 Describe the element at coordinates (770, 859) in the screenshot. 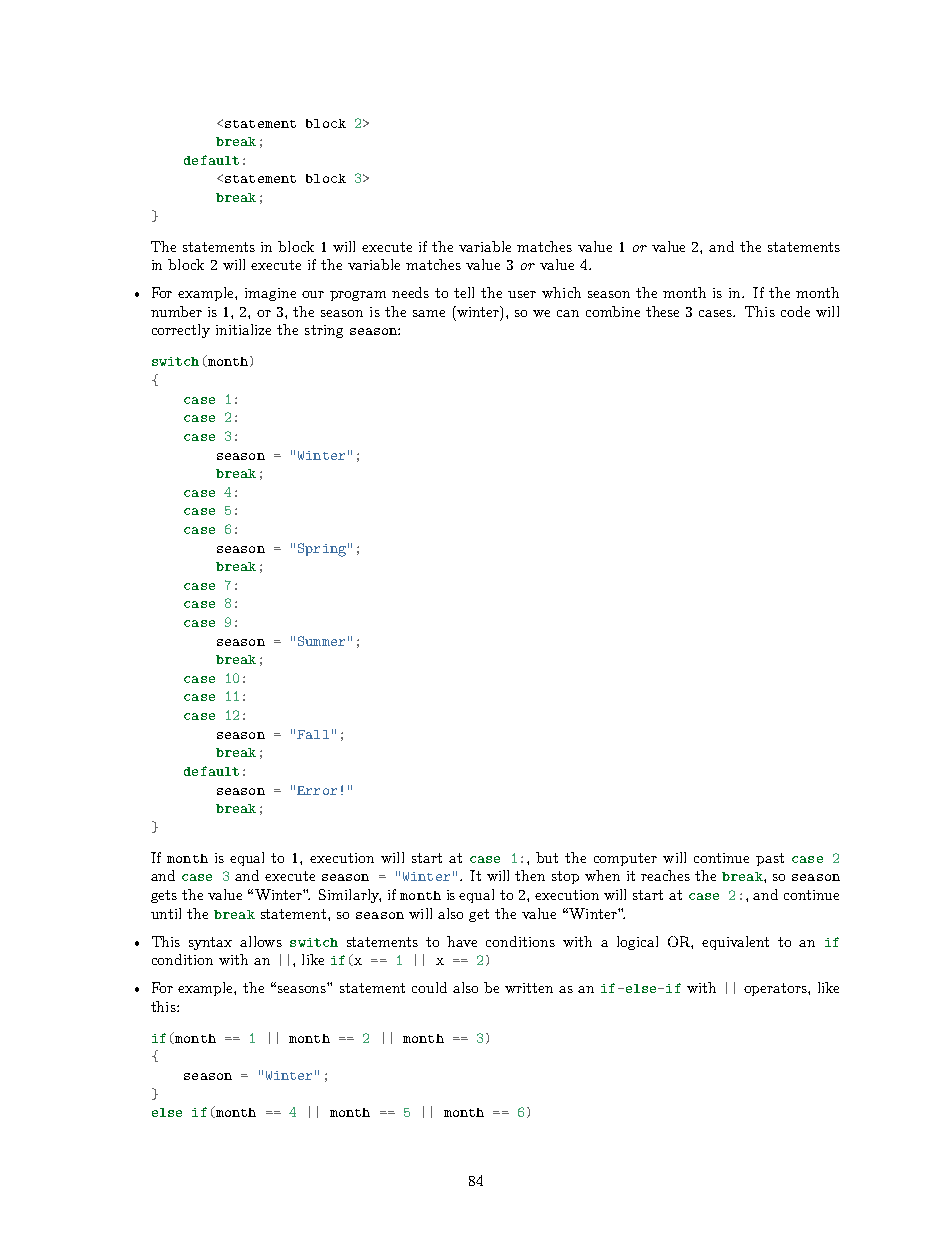

I see `past` at that location.
